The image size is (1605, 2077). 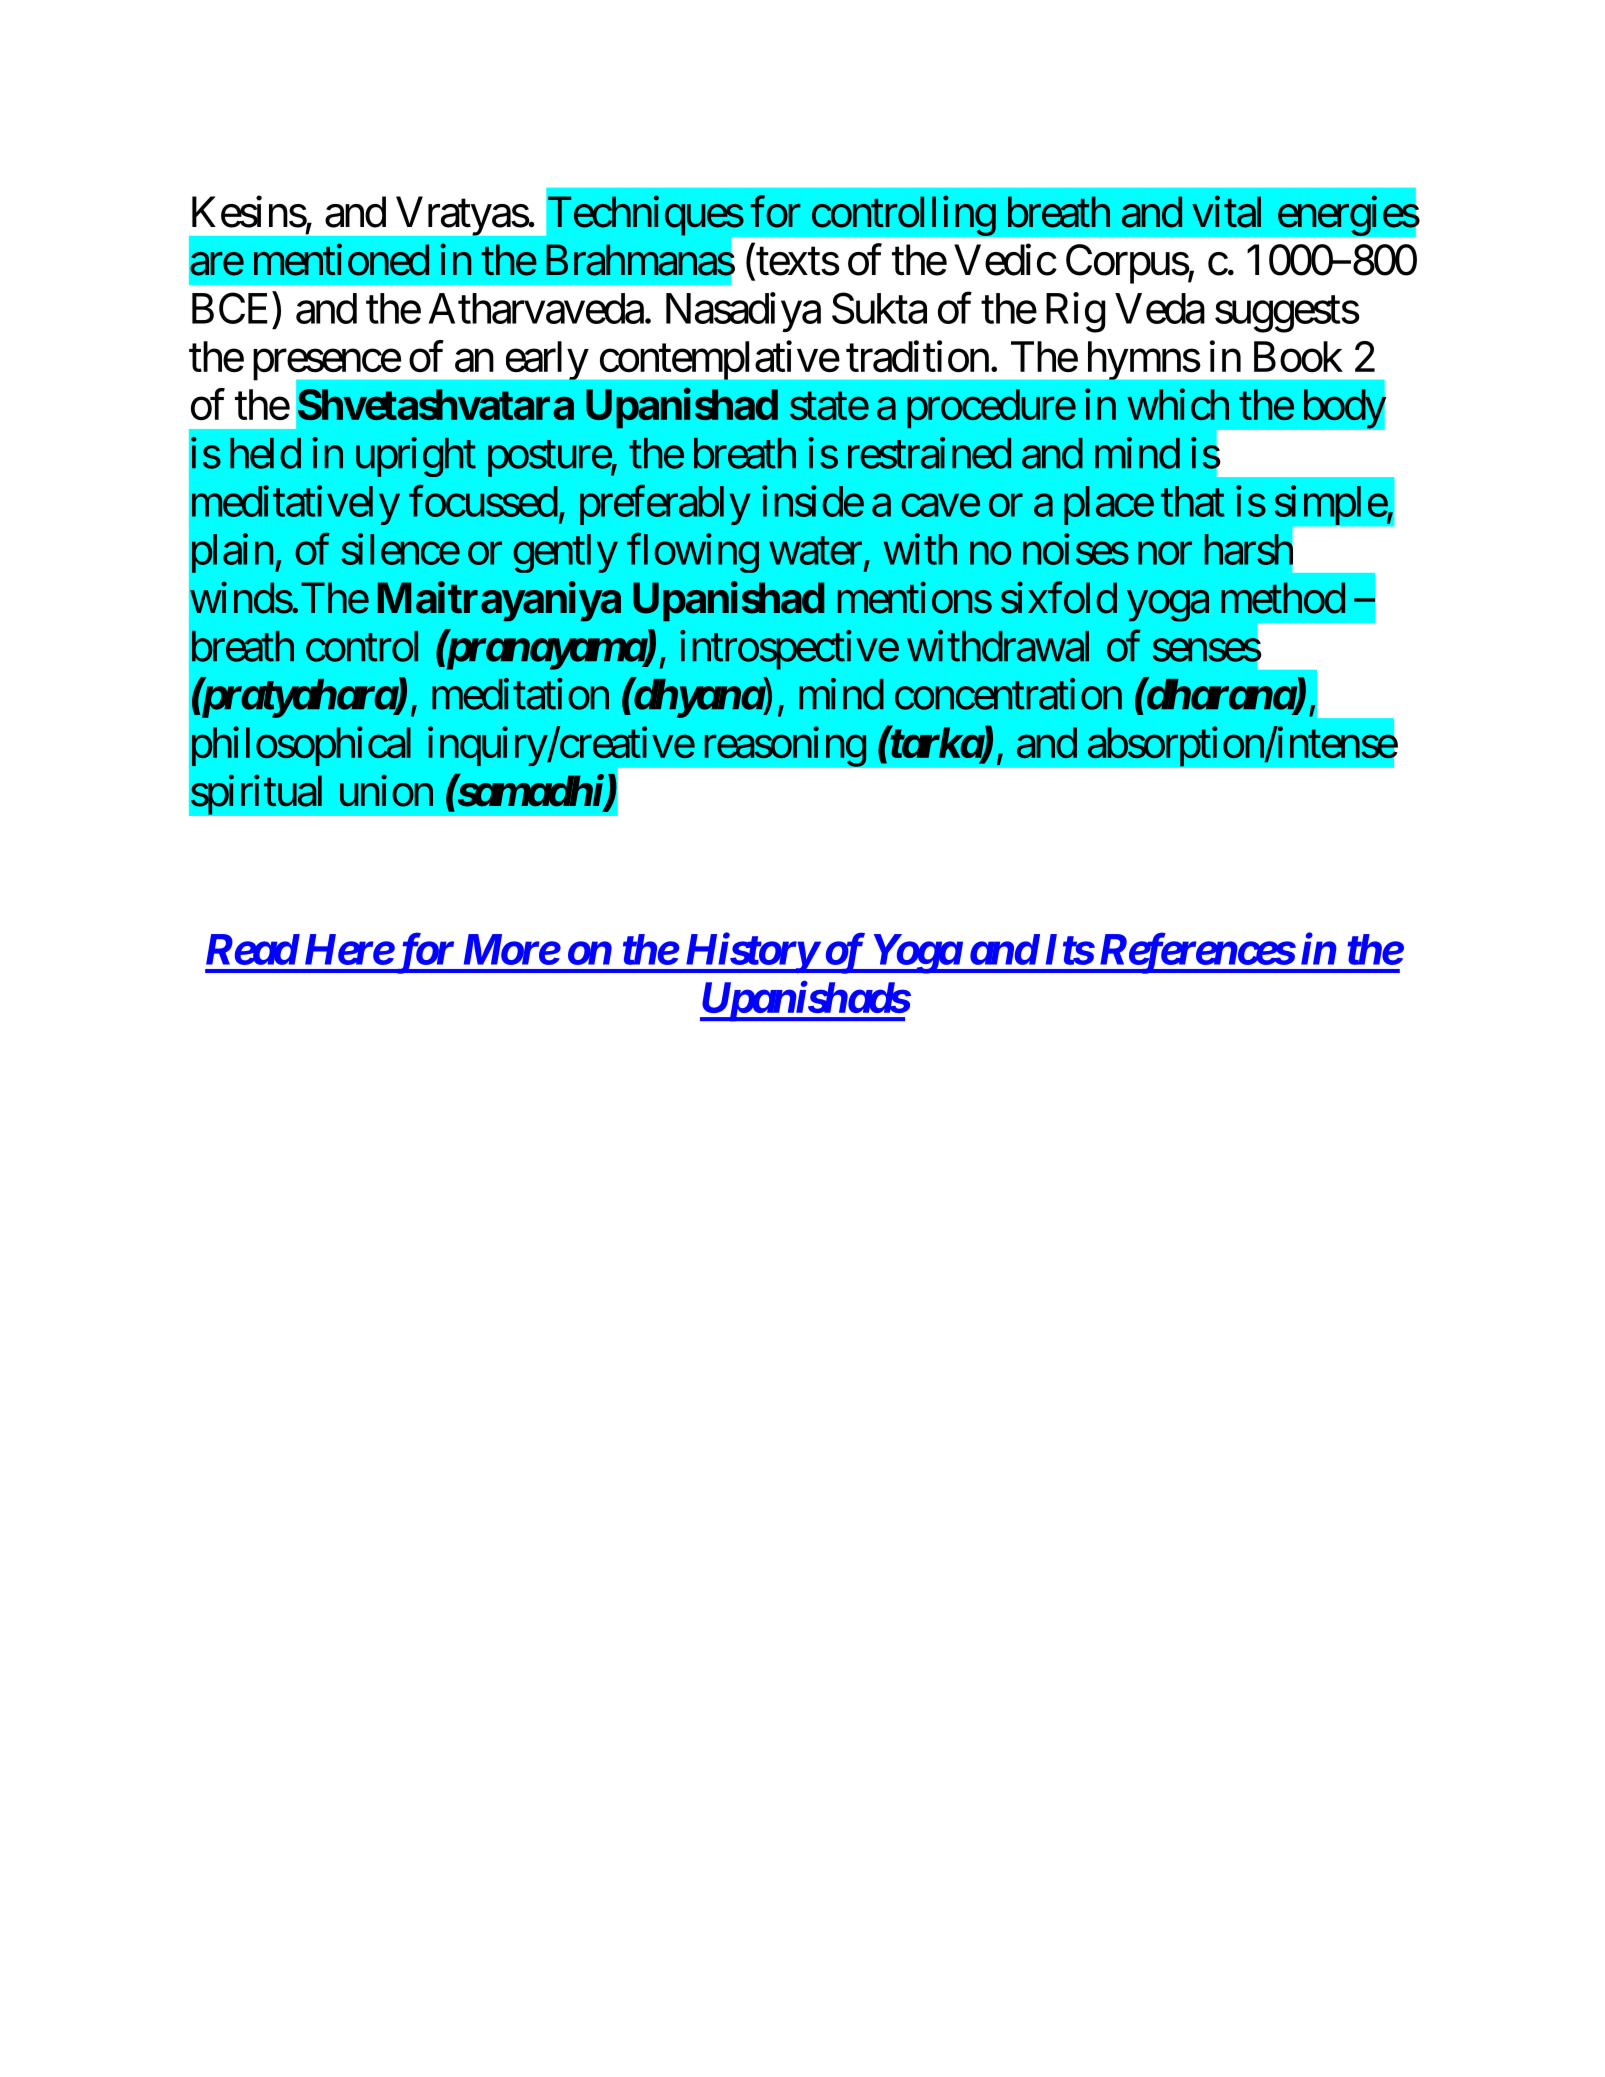 What do you see at coordinates (1008, 694) in the screenshot?
I see `concentration` at bounding box center [1008, 694].
